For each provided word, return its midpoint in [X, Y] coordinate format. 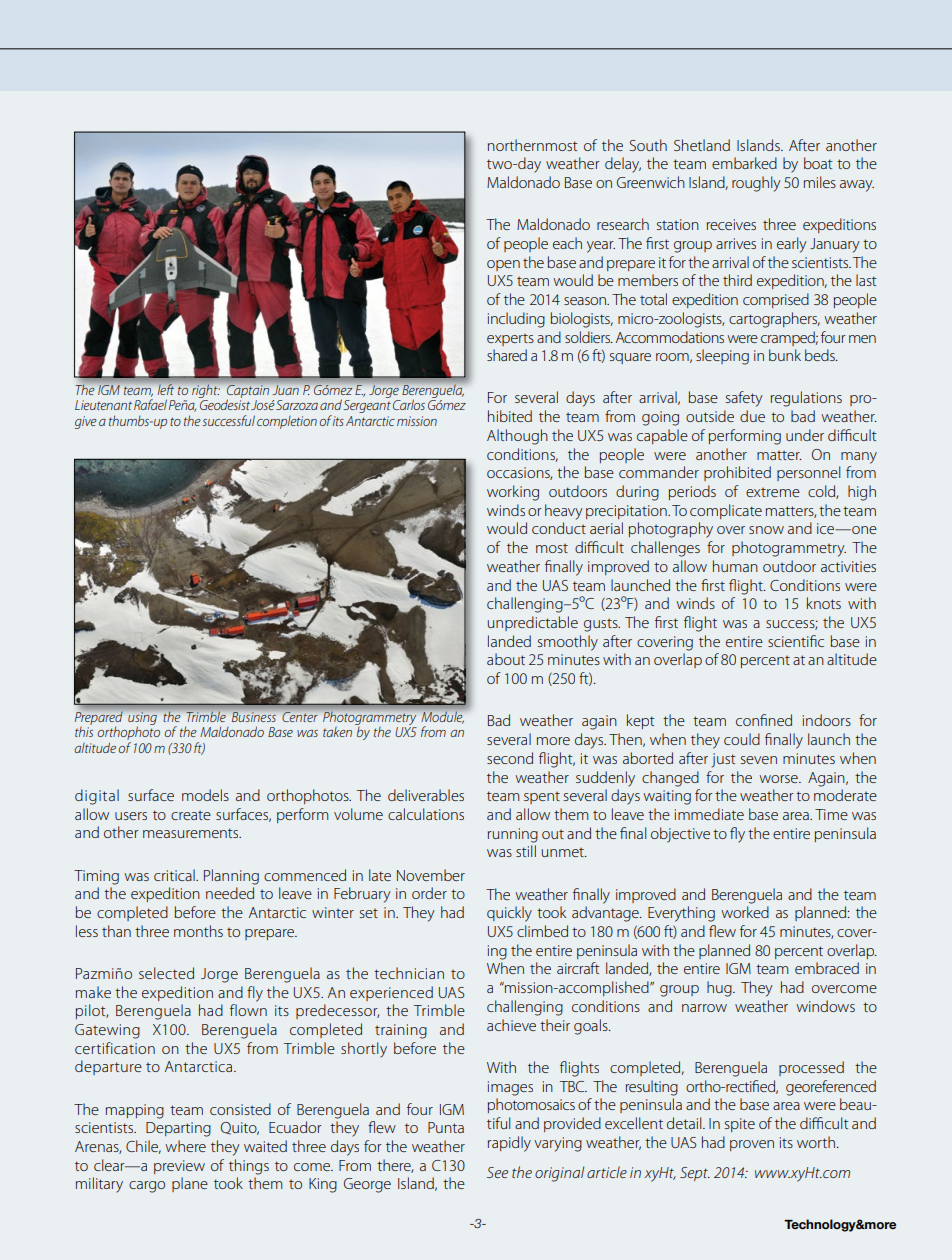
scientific [796, 641]
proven [752, 1145]
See [497, 1172]
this [84, 732]
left [166, 389]
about [506, 659]
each [567, 243]
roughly [756, 184]
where [185, 1146]
